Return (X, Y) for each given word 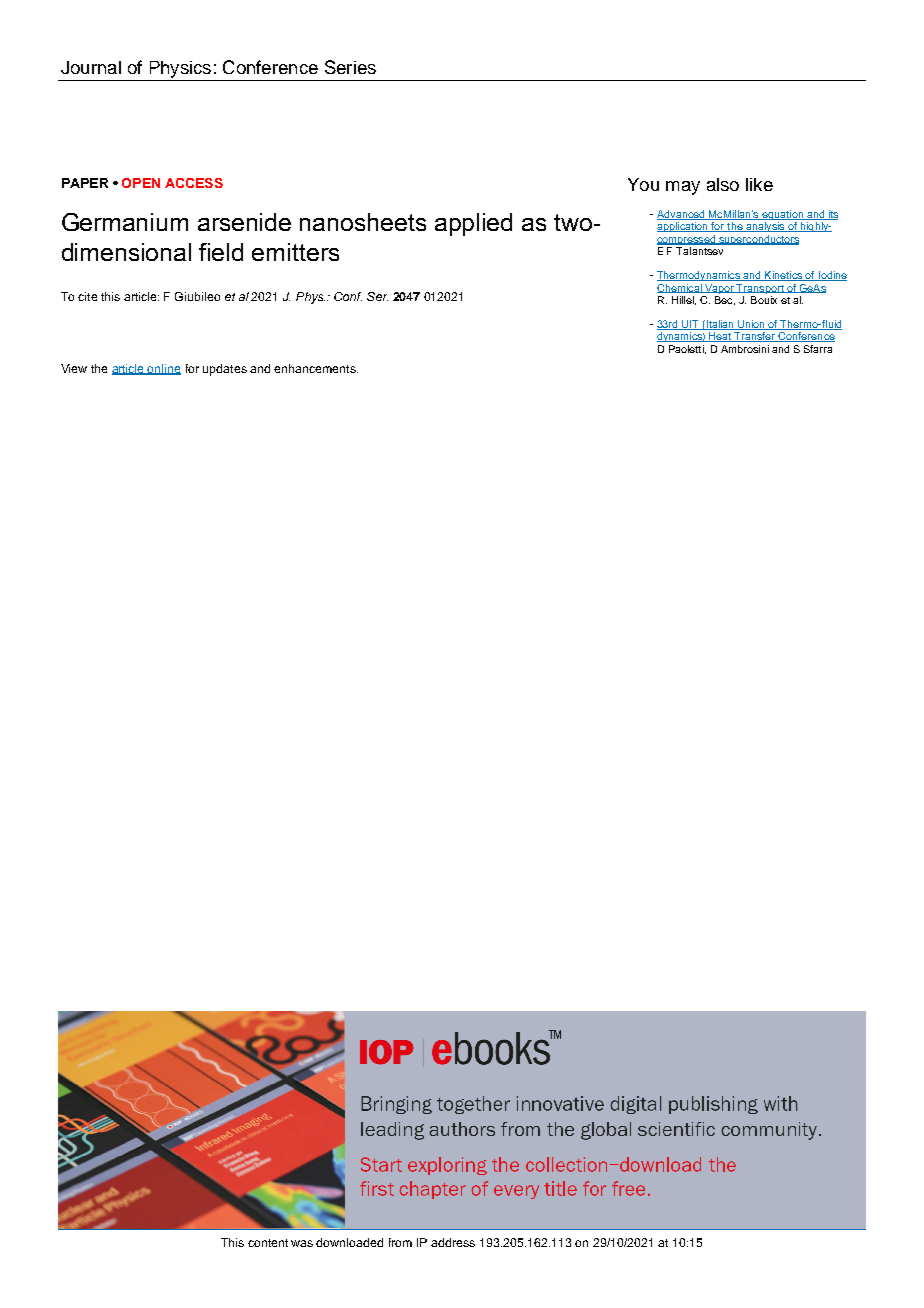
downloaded (349, 1242)
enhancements (316, 368)
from (400, 1242)
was (302, 1243)
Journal (91, 67)
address (453, 1242)
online (163, 369)
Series (350, 67)
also (723, 184)
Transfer (755, 337)
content (268, 1243)
